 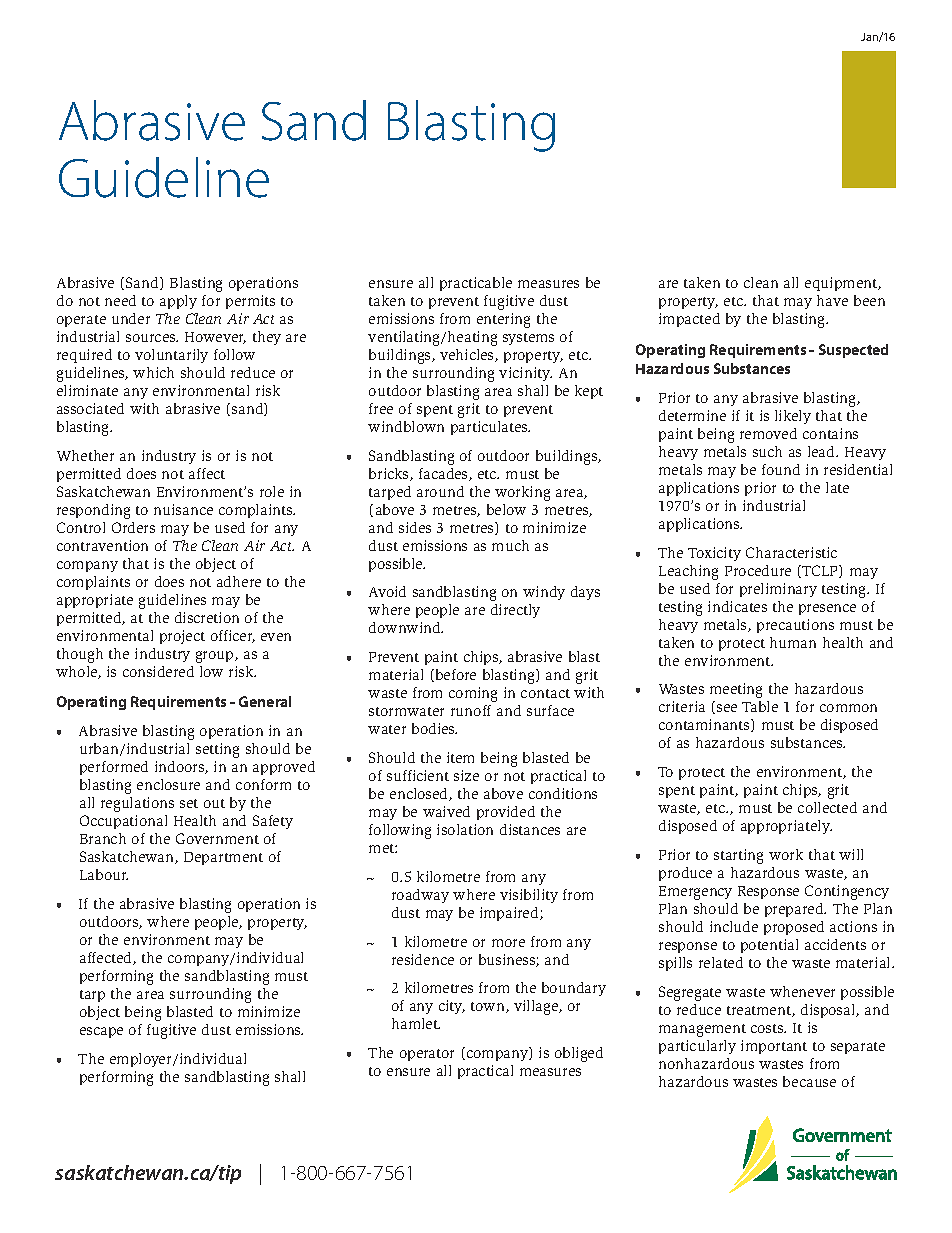 I want to click on nuisance, so click(x=183, y=509).
